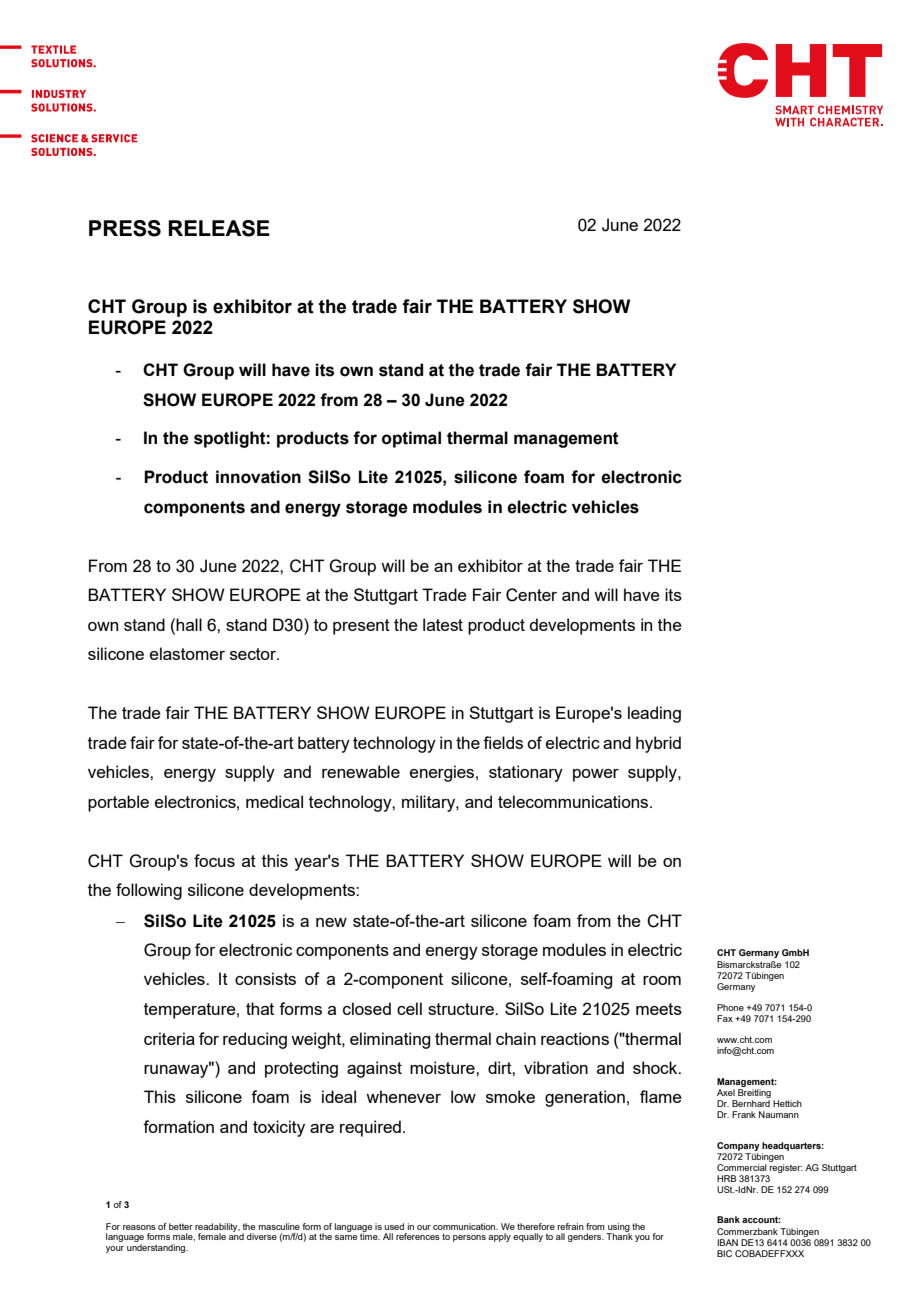  I want to click on RELEASE, so click(219, 228).
